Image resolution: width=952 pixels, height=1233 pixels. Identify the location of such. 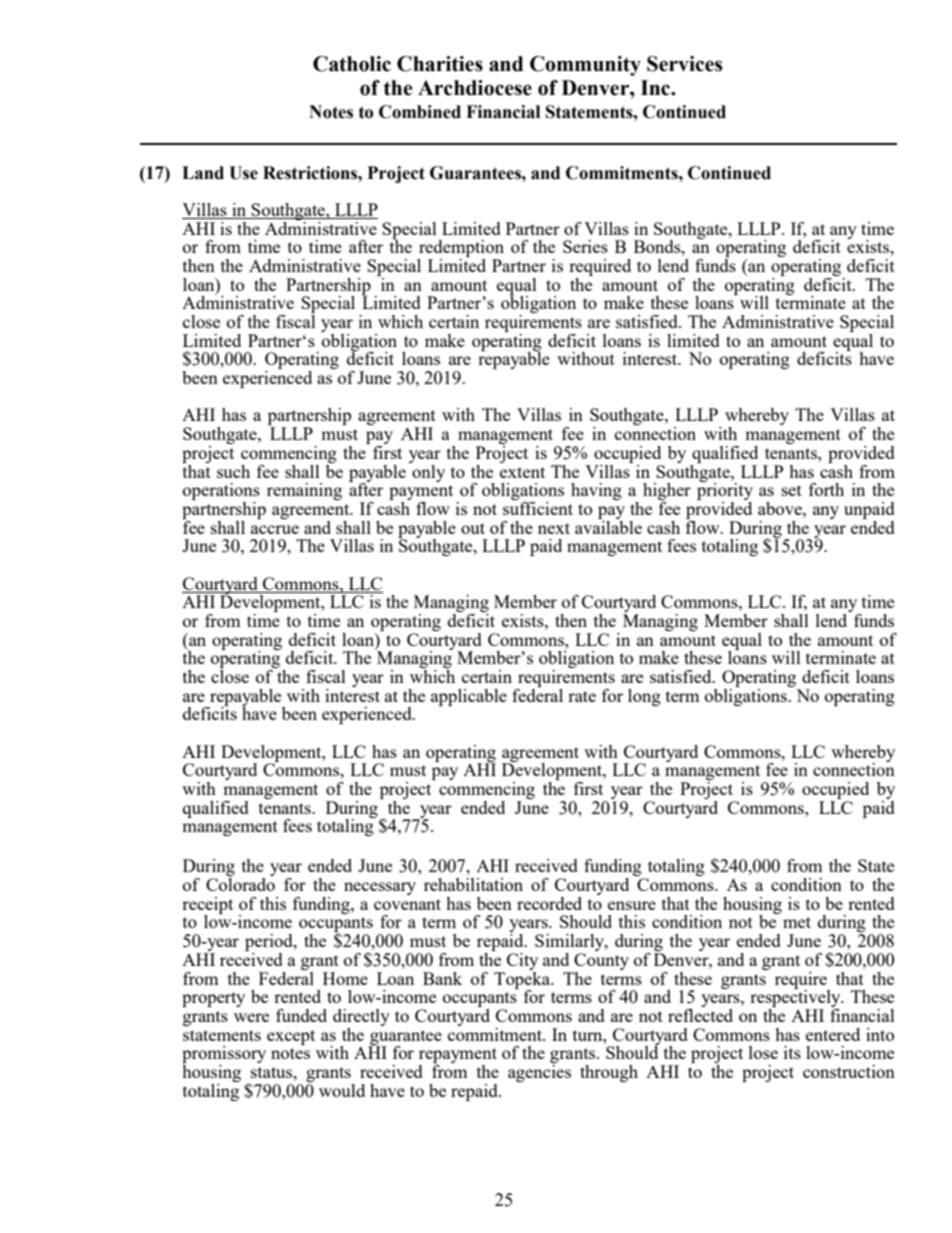
(233, 471).
